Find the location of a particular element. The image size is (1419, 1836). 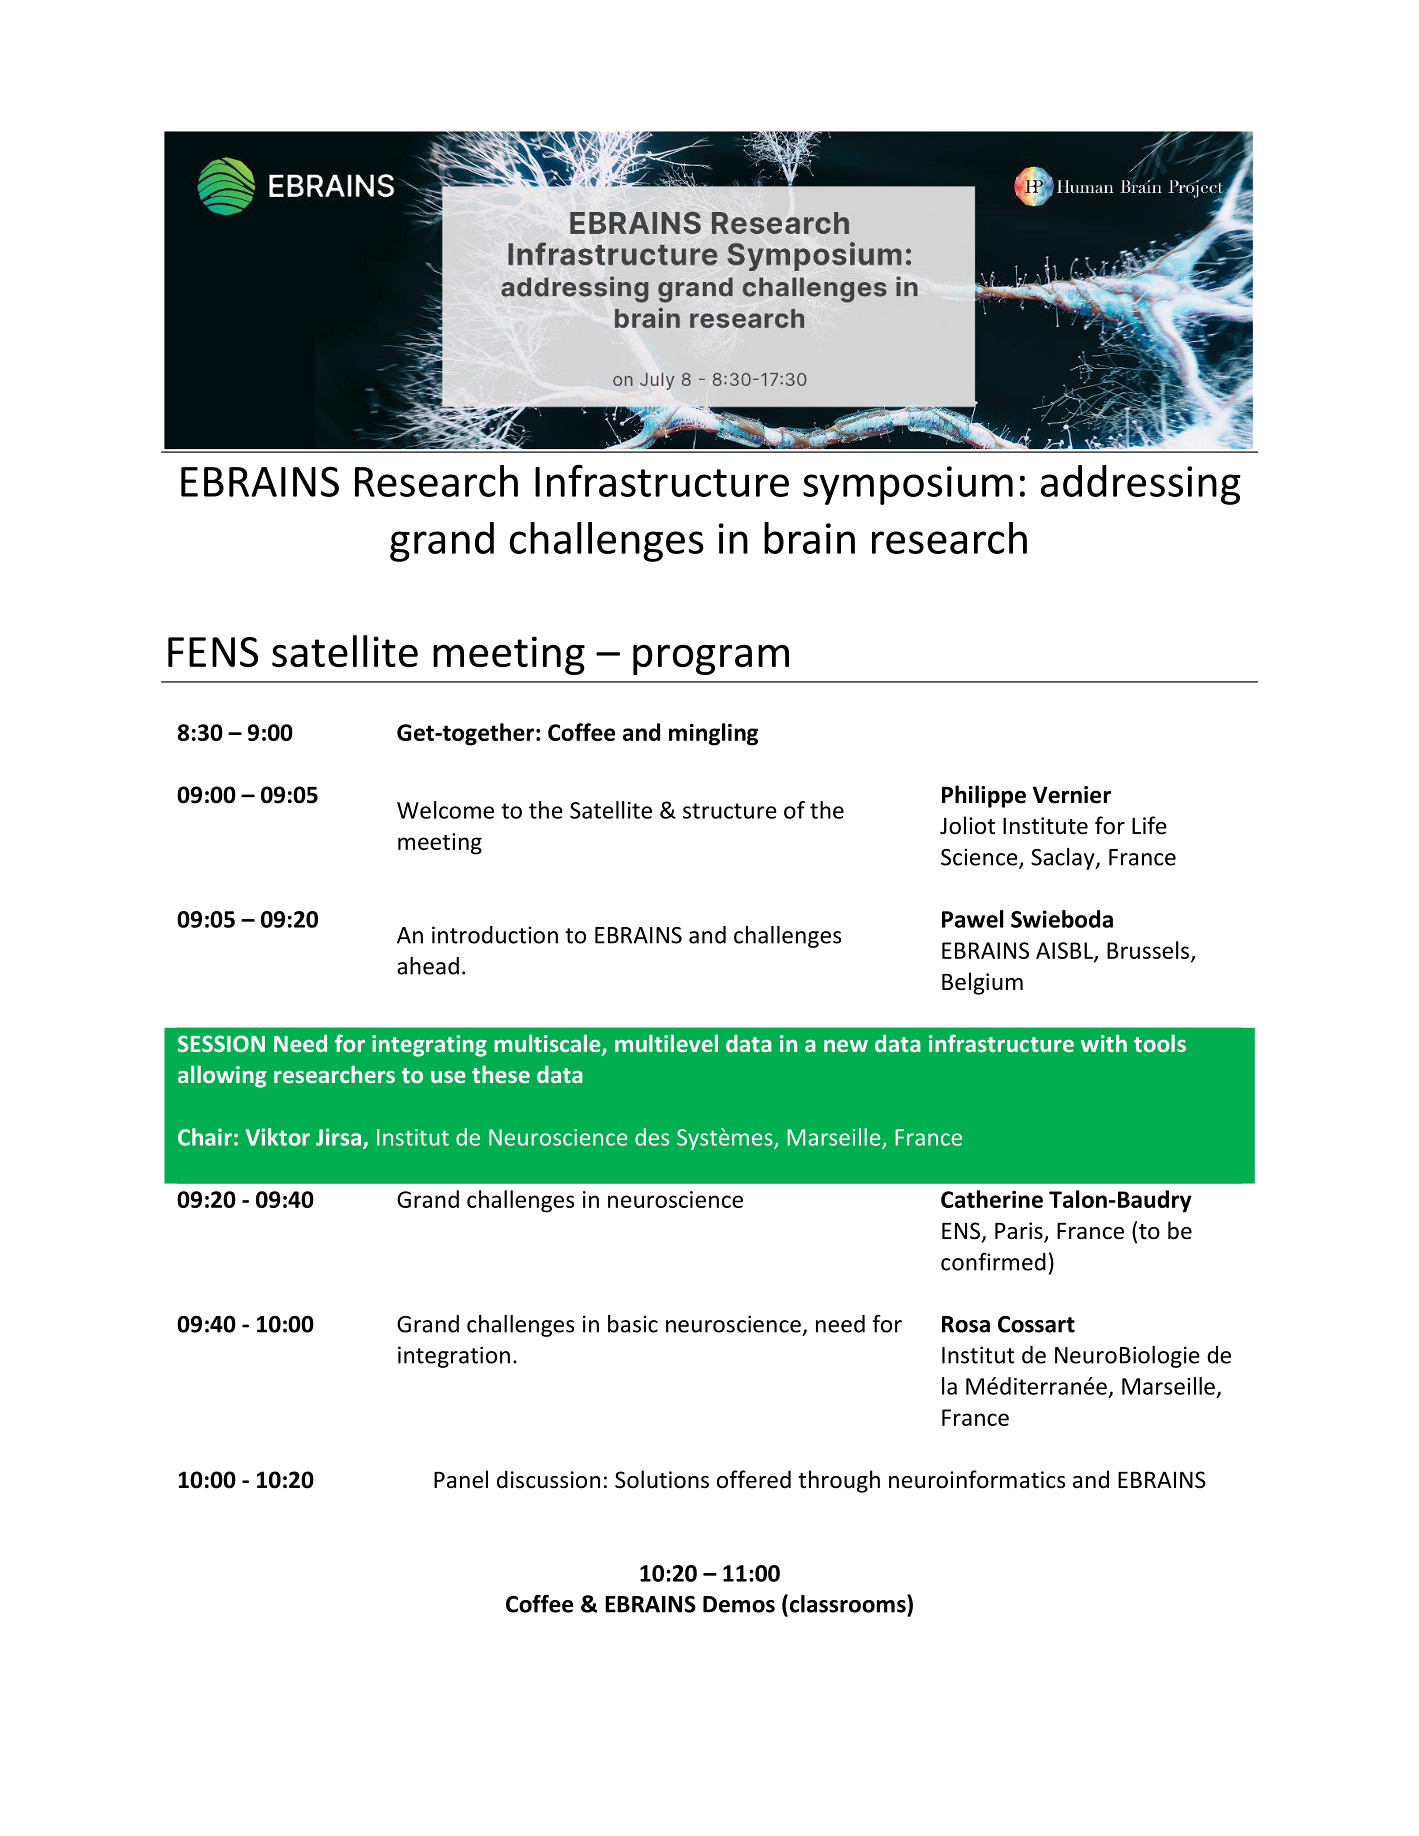

Demos is located at coordinates (739, 1604).
